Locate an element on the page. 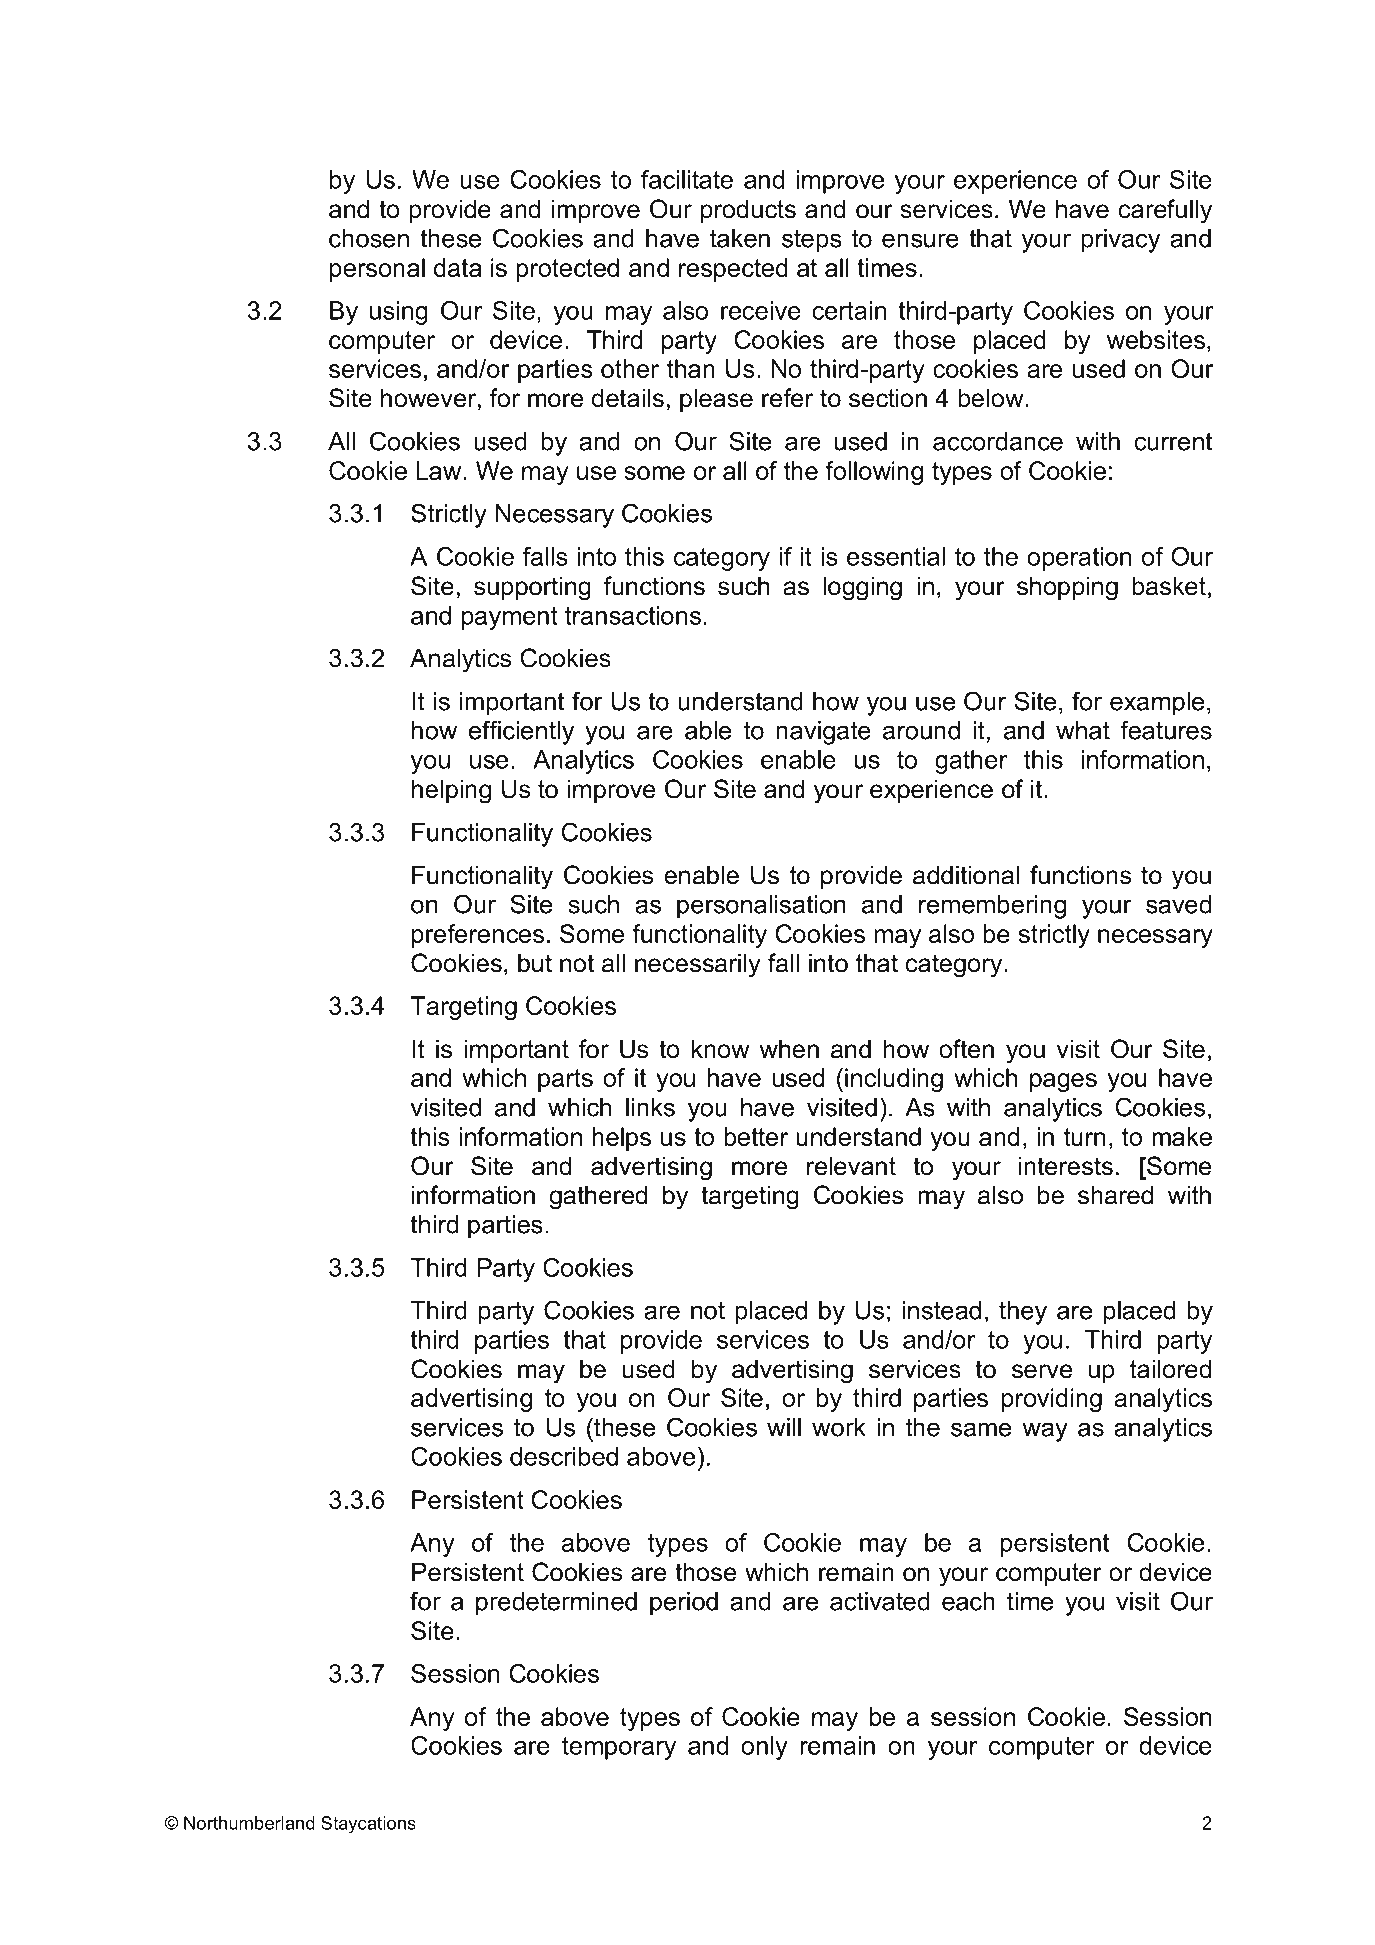  shopping is located at coordinates (1067, 588).
